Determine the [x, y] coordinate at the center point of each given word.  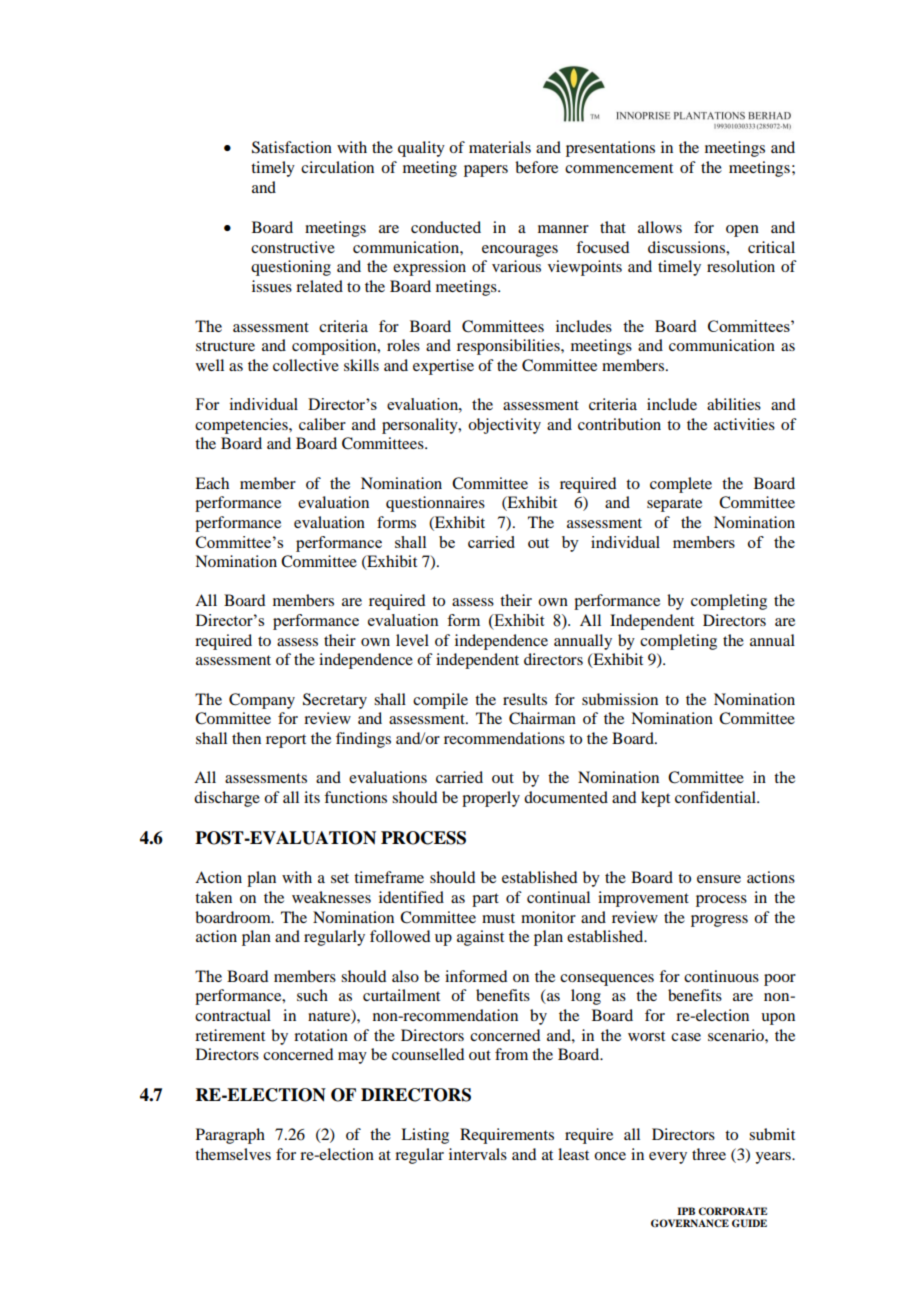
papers [486, 171]
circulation [337, 167]
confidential [716, 797]
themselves [233, 1154]
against [480, 938]
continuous [721, 976]
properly [491, 799]
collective [306, 365]
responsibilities [509, 347]
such [312, 995]
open [742, 231]
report [286, 741]
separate [674, 505]
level [412, 640]
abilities [734, 404]
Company [262, 701]
